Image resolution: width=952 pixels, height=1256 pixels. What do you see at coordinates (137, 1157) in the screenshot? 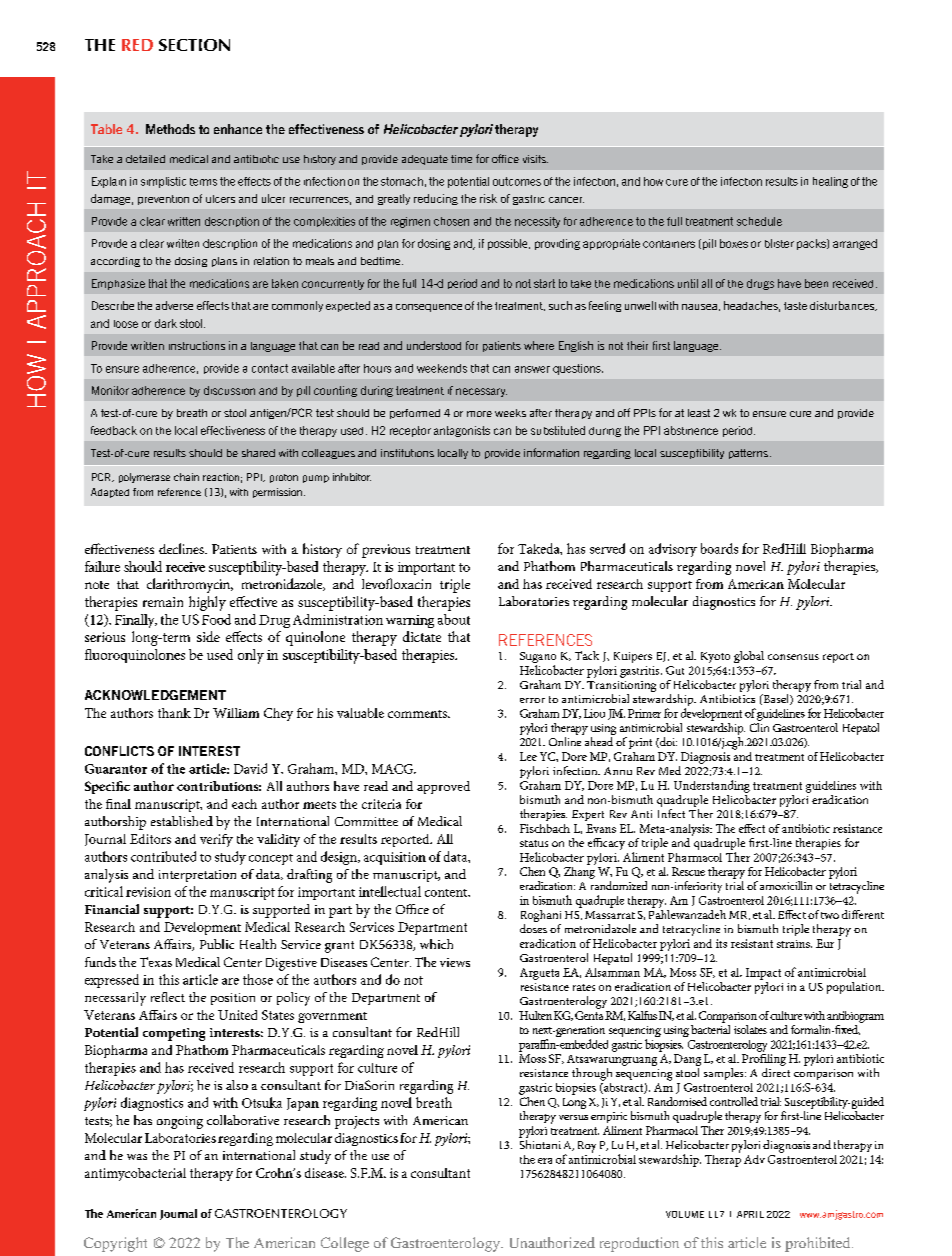
I see `was` at bounding box center [137, 1157].
